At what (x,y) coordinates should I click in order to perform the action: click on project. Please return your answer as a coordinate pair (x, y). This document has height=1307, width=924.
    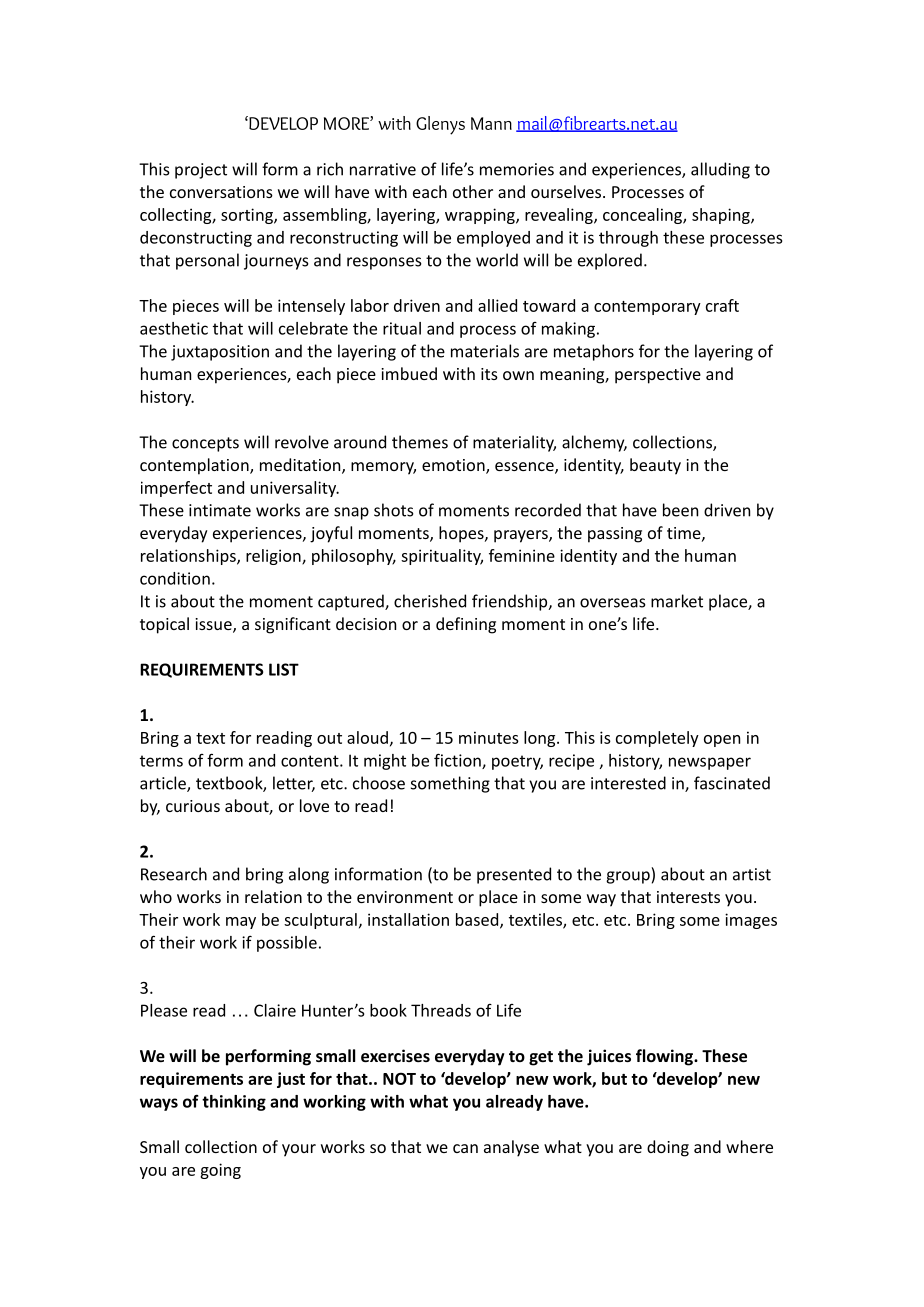
    Looking at the image, I should click on (201, 171).
